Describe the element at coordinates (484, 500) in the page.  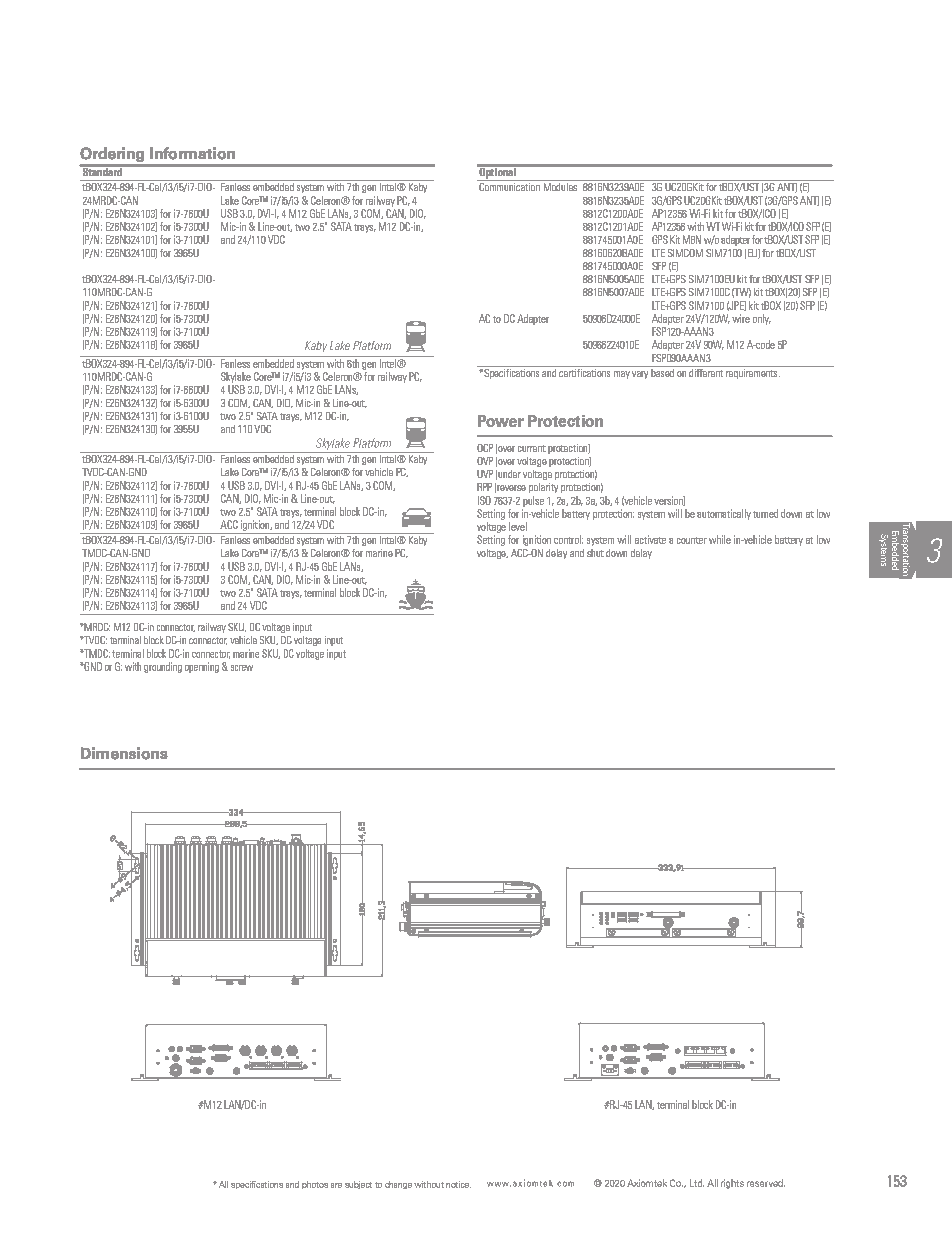
I see `ISO` at that location.
